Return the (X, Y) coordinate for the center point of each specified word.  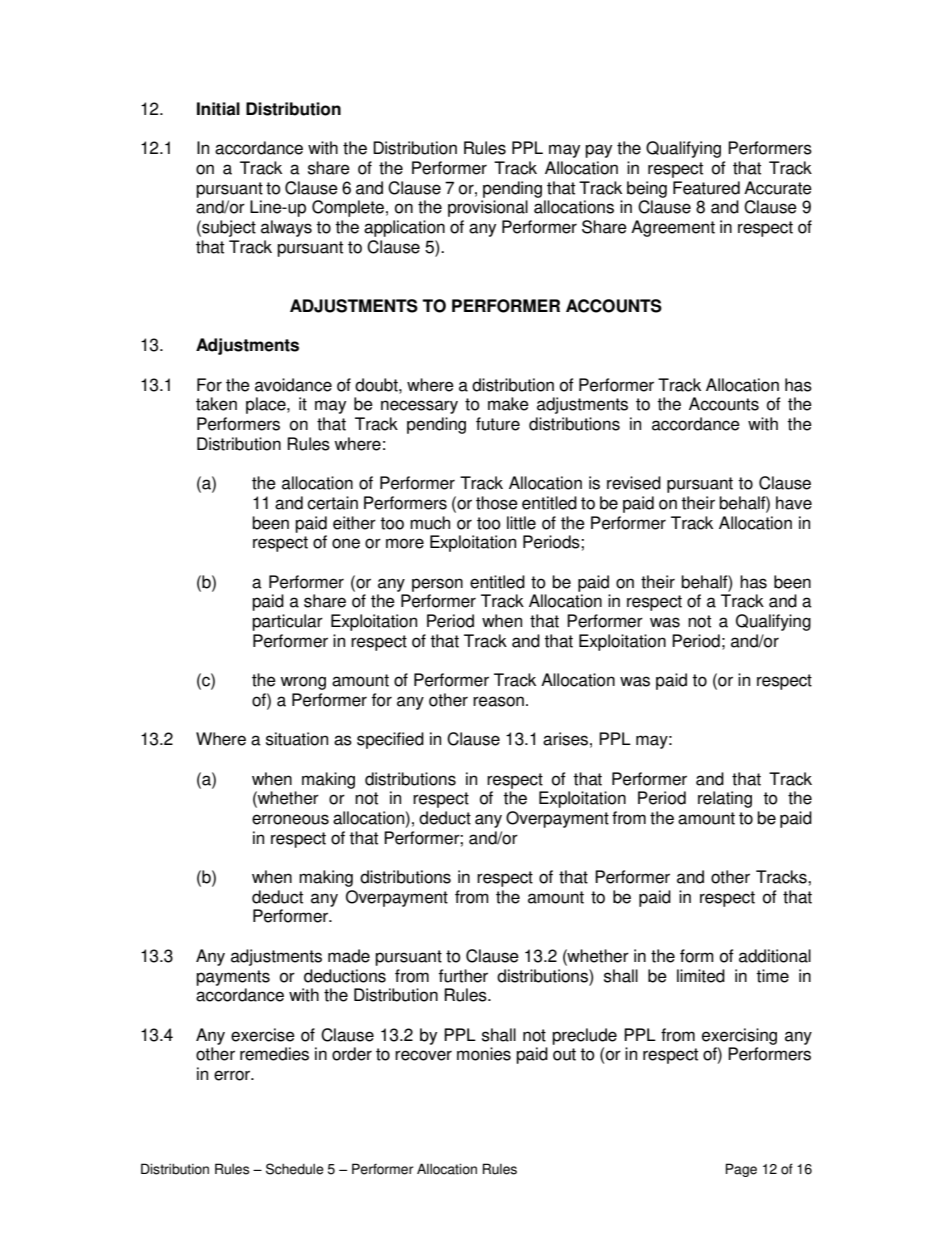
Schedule (295, 1169)
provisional (488, 208)
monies (484, 1054)
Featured (706, 188)
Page (741, 1170)
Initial (218, 109)
